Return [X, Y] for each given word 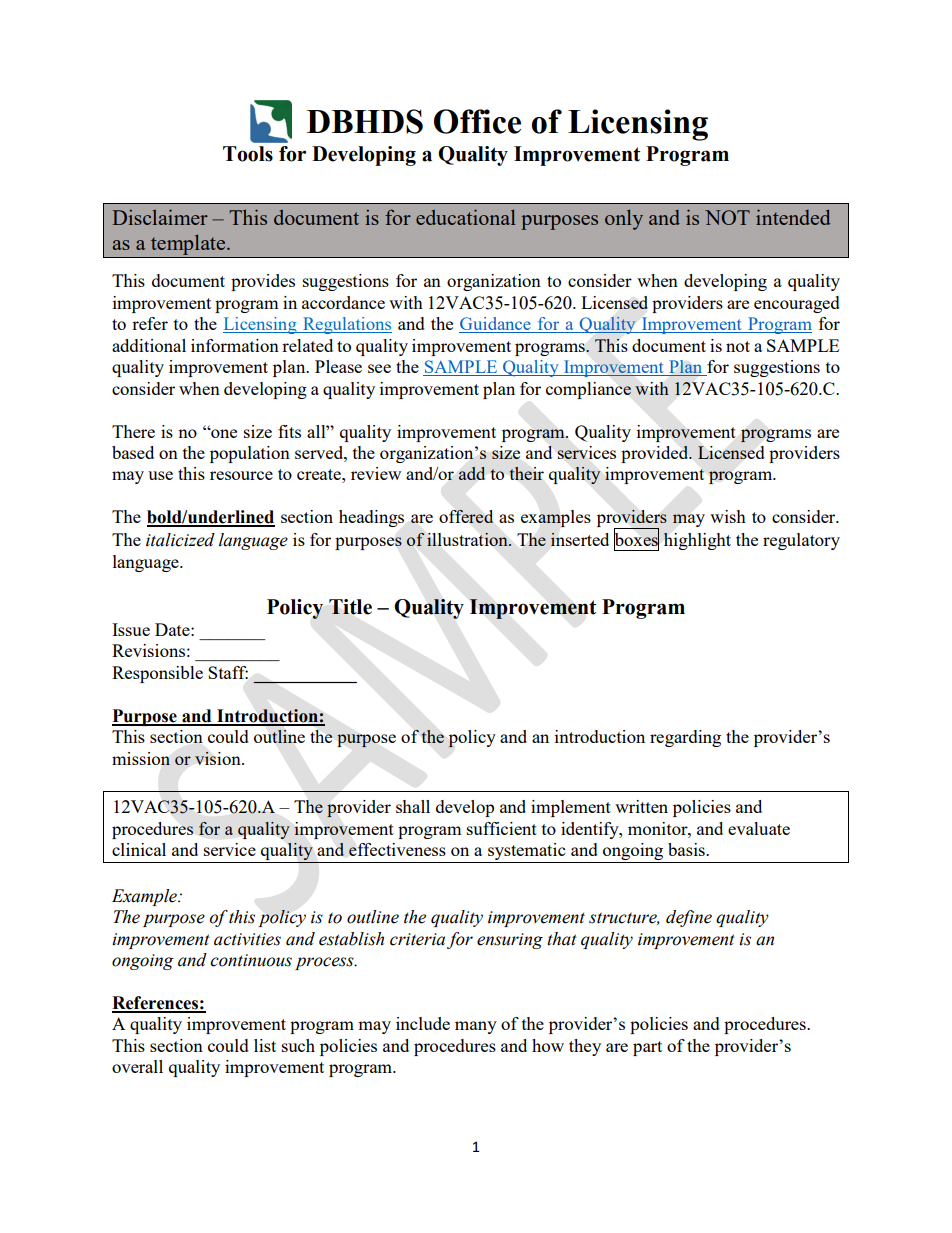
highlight [697, 541]
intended [793, 217]
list [265, 1045]
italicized [180, 540]
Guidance [496, 325]
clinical [139, 849]
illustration [468, 539]
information [235, 345]
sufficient [502, 828]
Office [477, 121]
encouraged [797, 304]
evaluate [759, 828]
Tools [248, 154]
